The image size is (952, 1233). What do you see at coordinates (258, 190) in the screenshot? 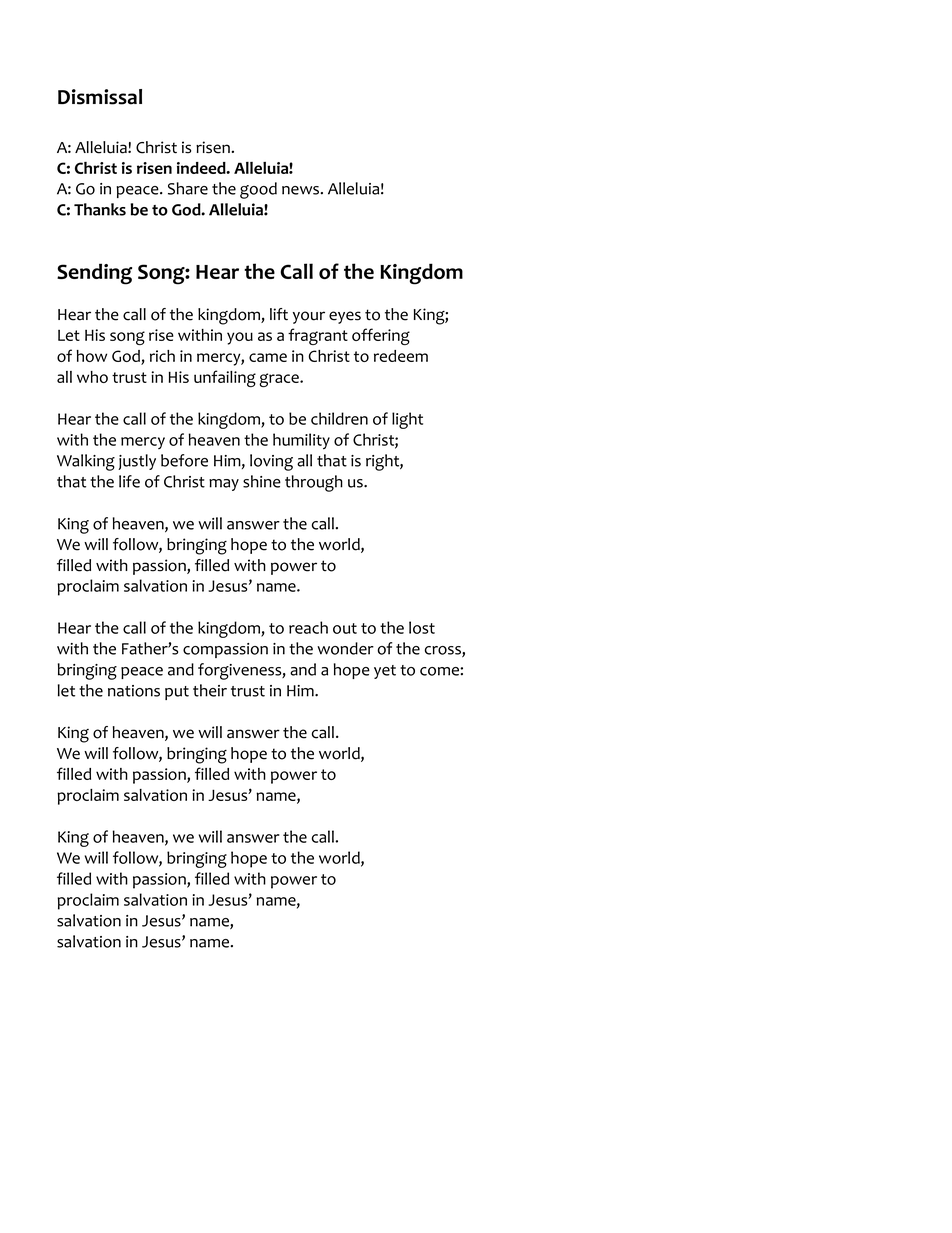
I see `good` at bounding box center [258, 190].
